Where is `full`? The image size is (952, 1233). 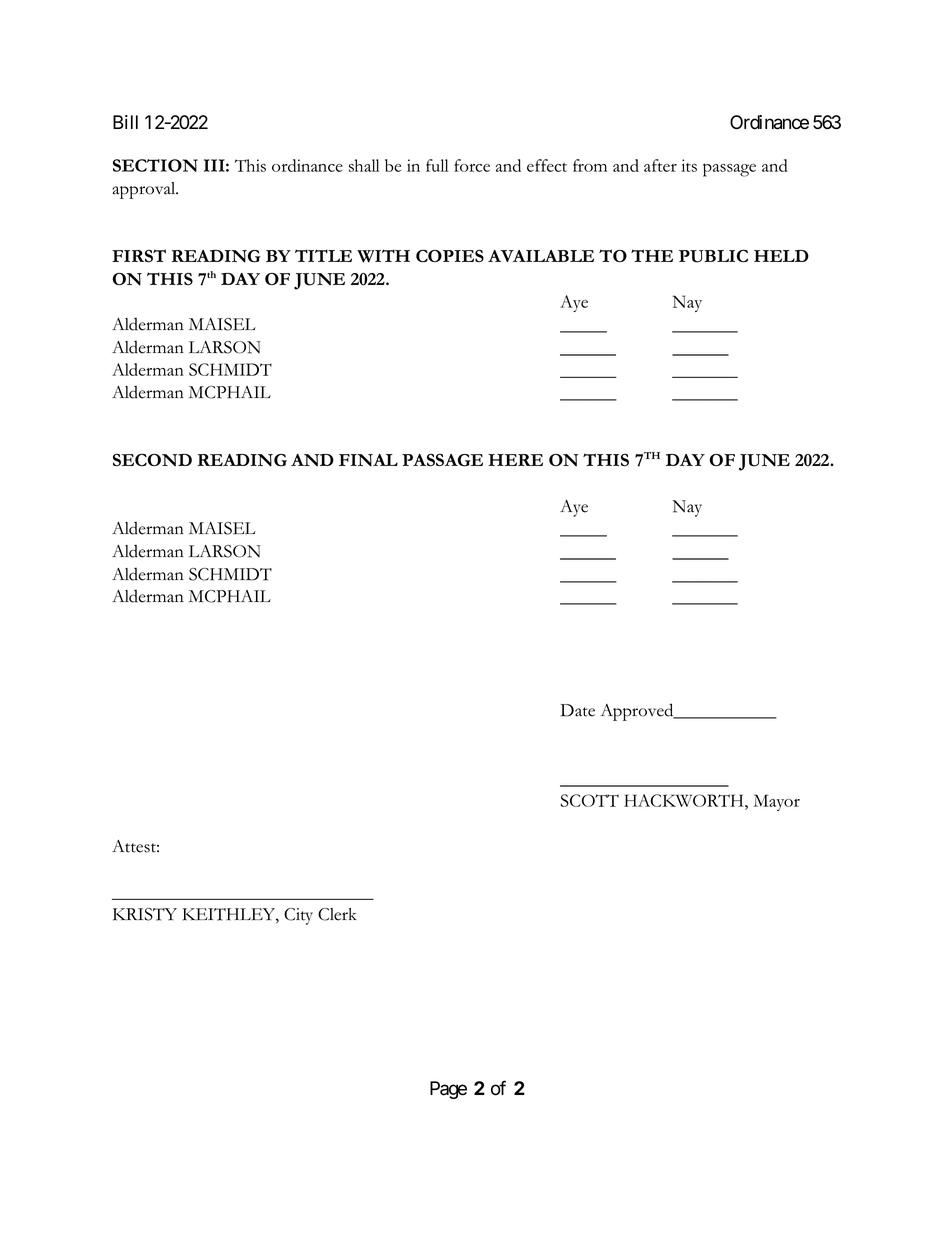 full is located at coordinates (437, 165).
